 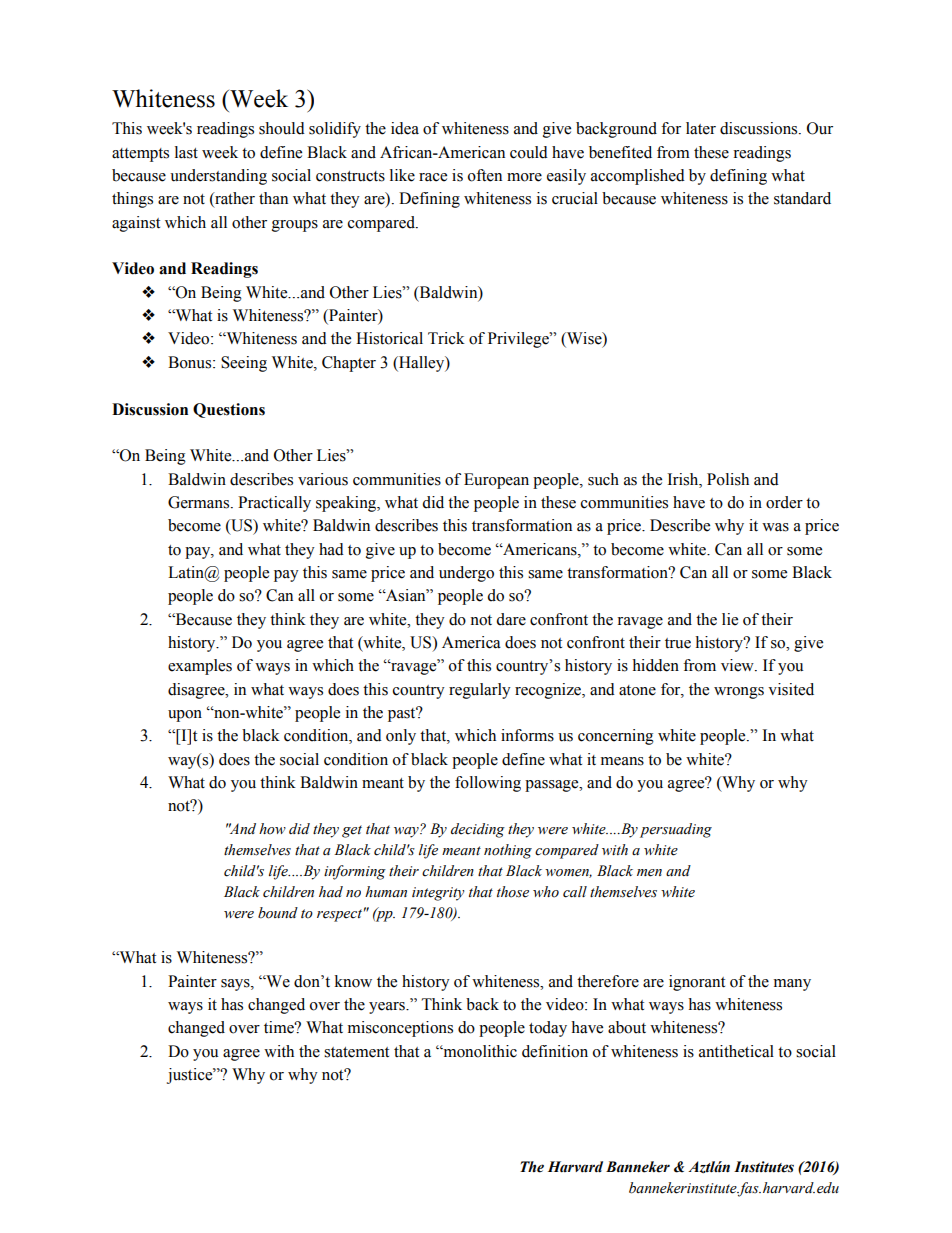 I want to click on persuading, so click(x=676, y=830).
